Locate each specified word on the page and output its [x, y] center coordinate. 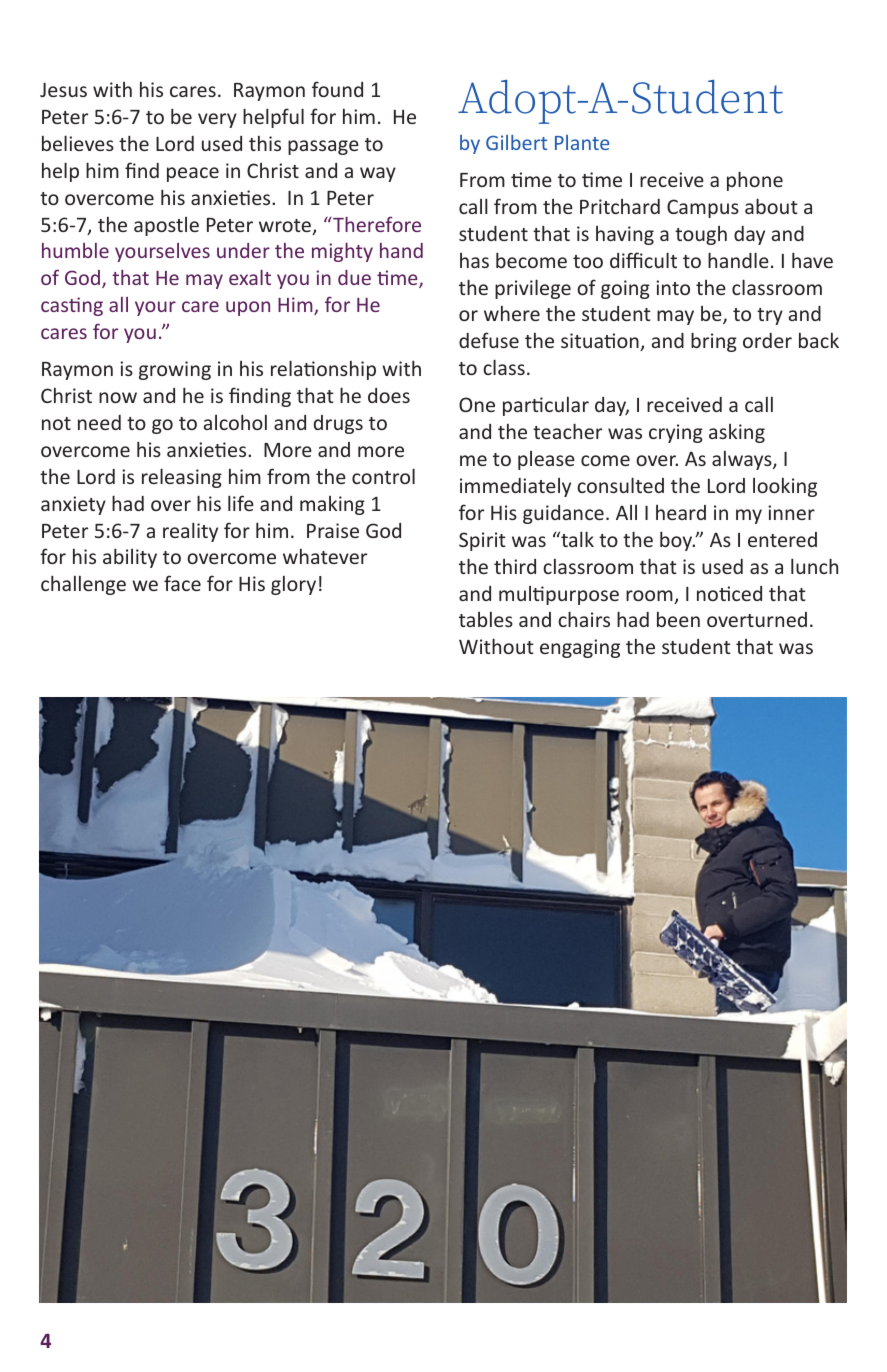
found [337, 89]
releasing [182, 478]
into [673, 287]
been [678, 619]
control [383, 476]
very [217, 120]
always [743, 460]
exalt [250, 277]
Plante [582, 142]
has [474, 260]
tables [486, 619]
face [182, 583]
